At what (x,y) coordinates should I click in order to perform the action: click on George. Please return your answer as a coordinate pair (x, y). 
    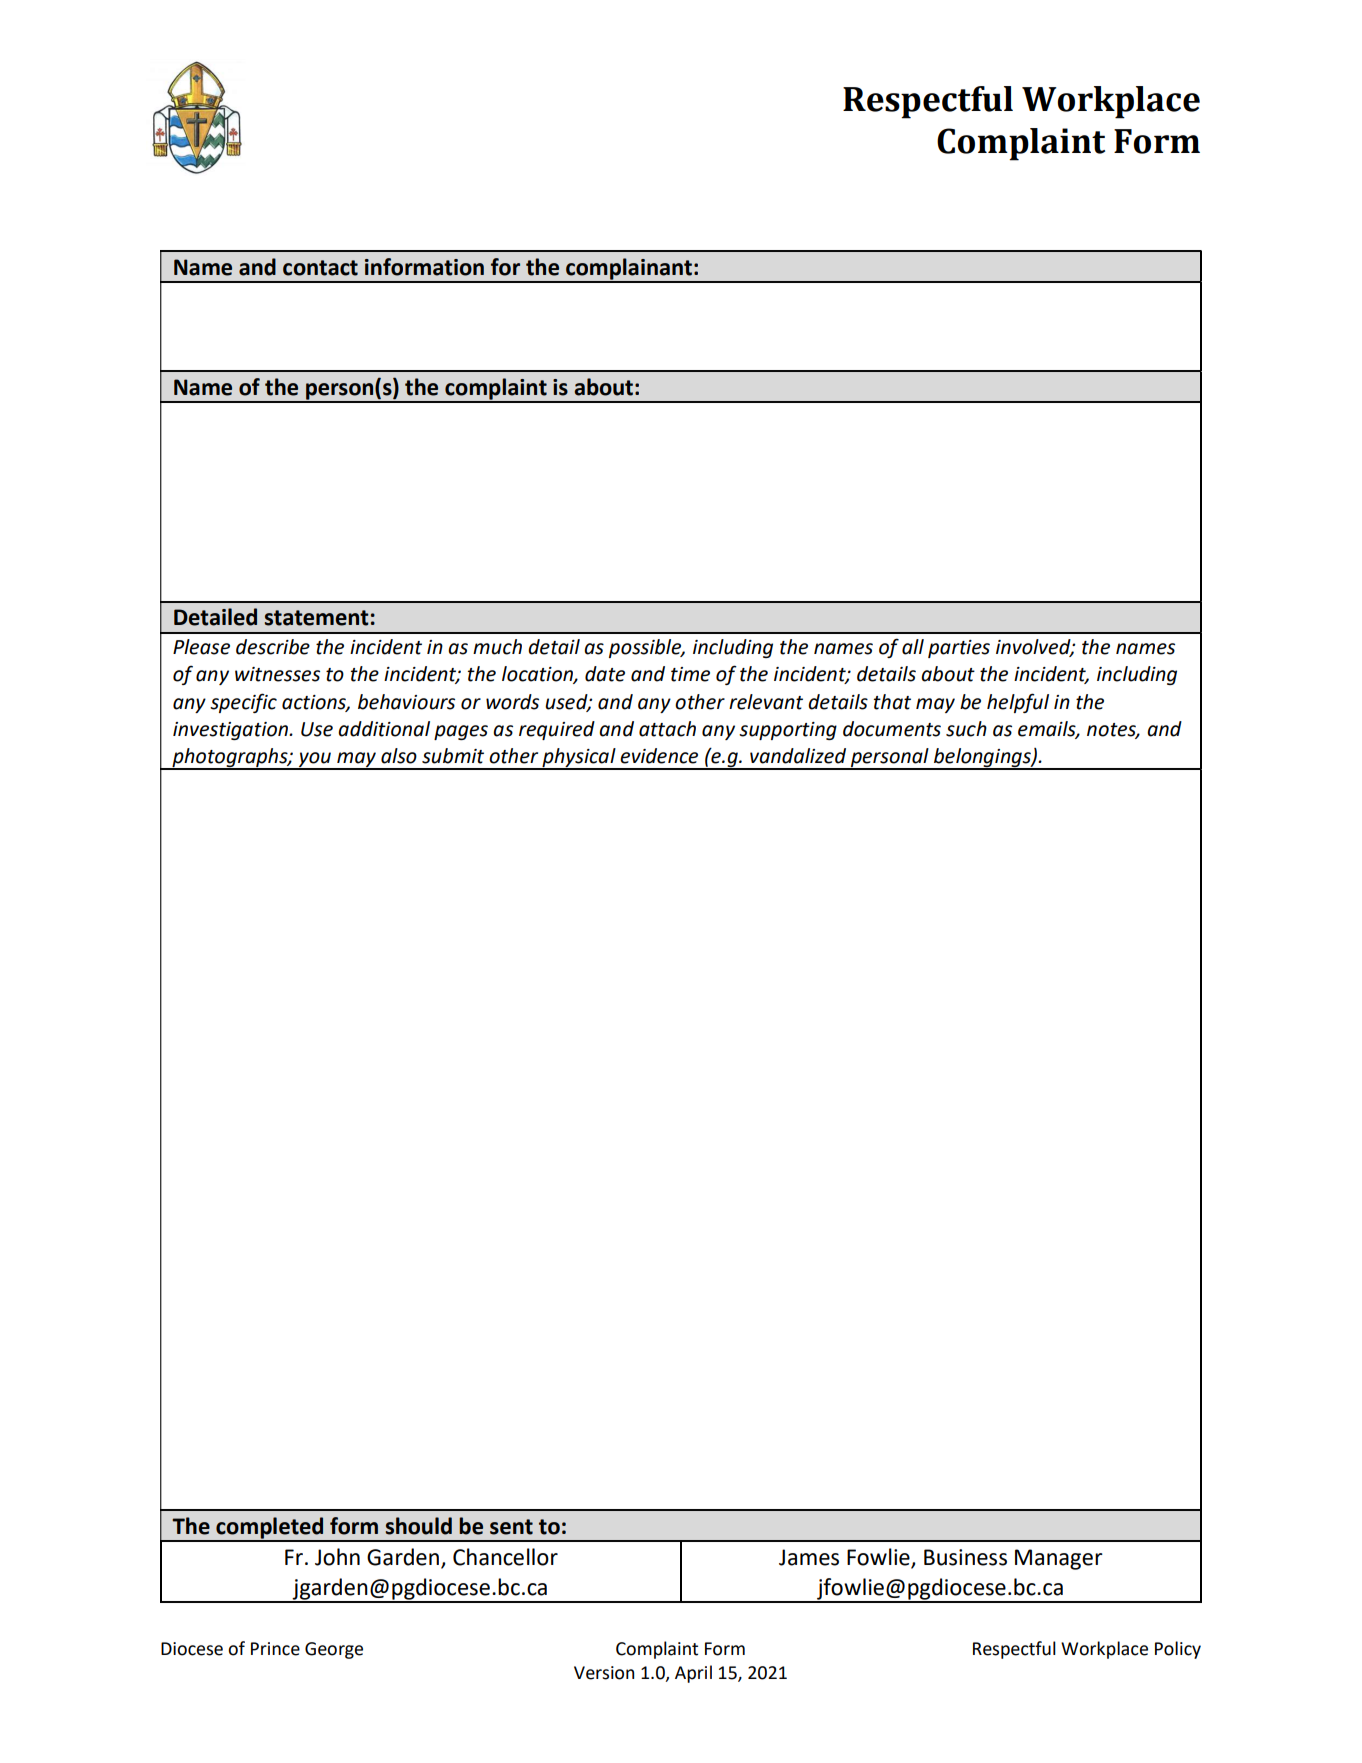
    Looking at the image, I should click on (334, 1650).
